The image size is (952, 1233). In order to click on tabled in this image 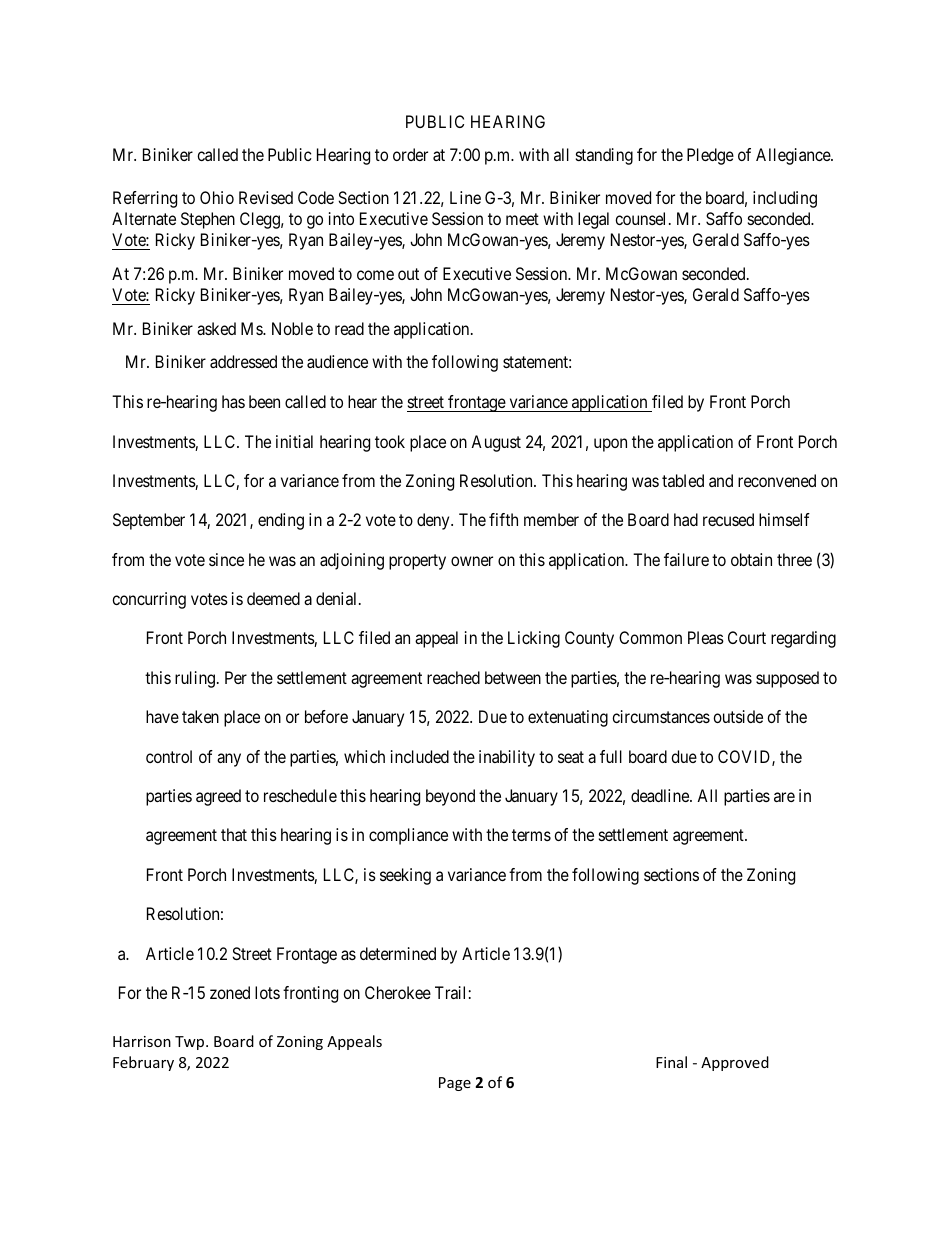, I will do `click(683, 480)`.
